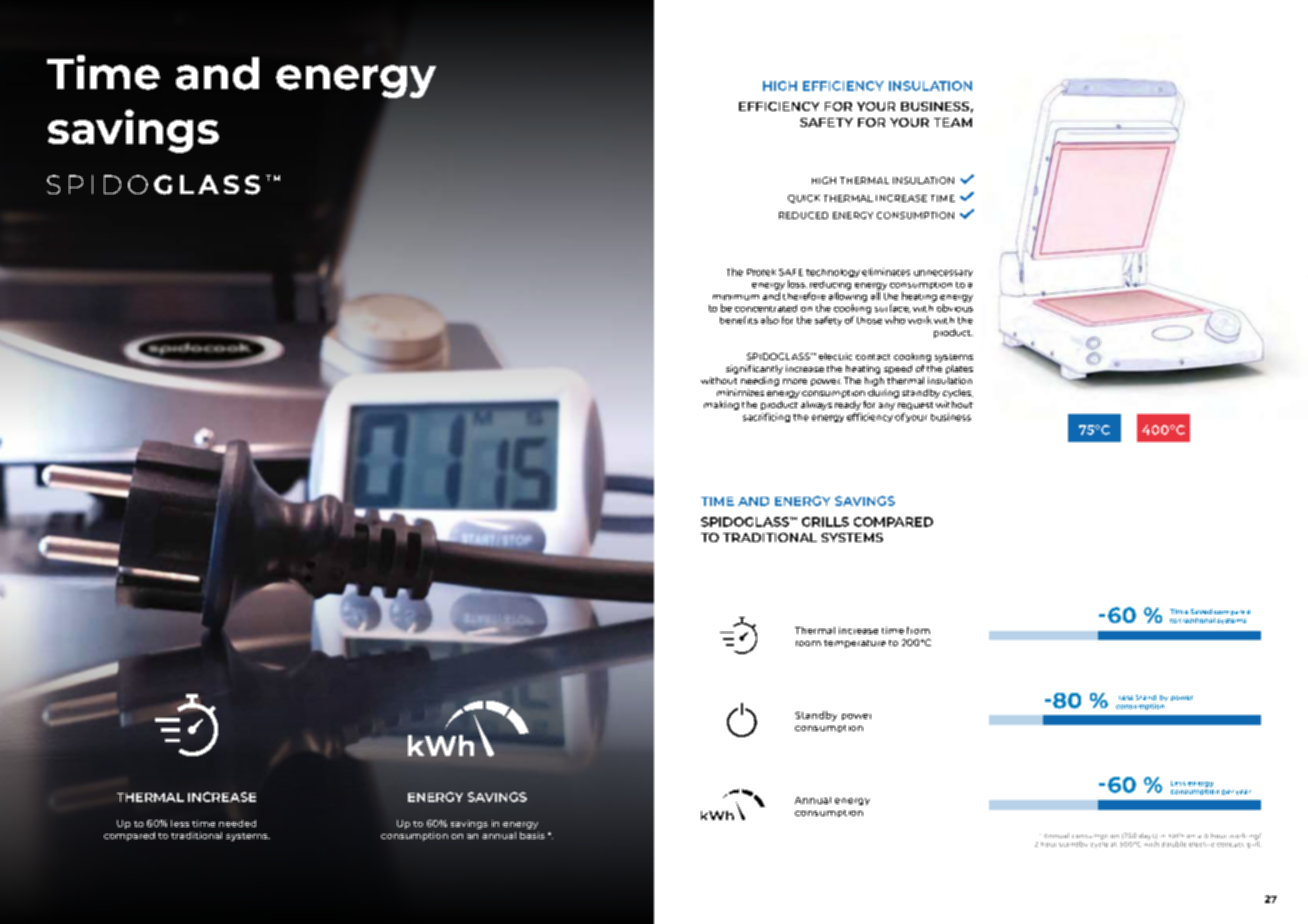 The image size is (1308, 924). What do you see at coordinates (736, 297) in the screenshot?
I see `minimum` at bounding box center [736, 297].
